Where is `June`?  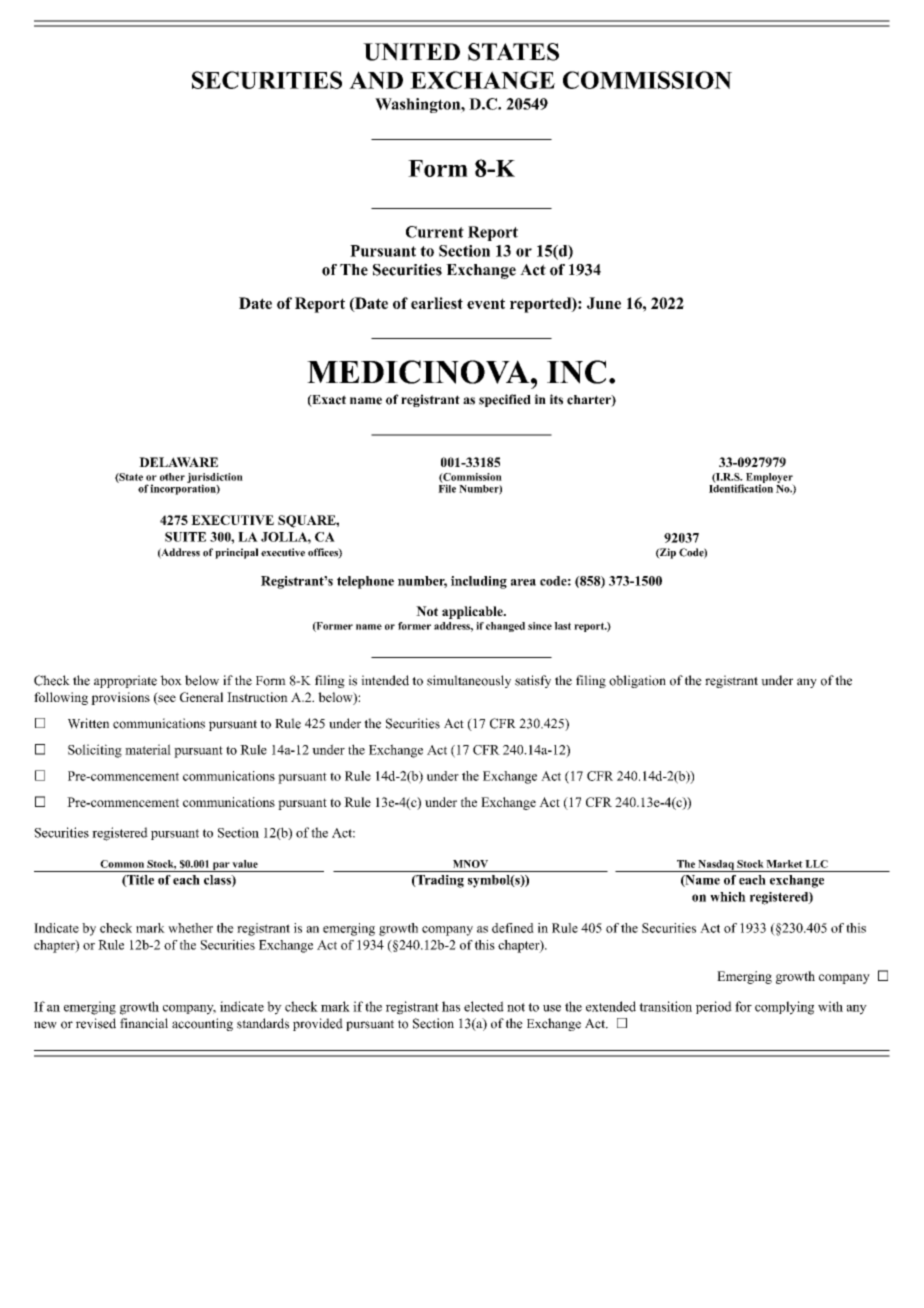 June is located at coordinates (604, 303).
